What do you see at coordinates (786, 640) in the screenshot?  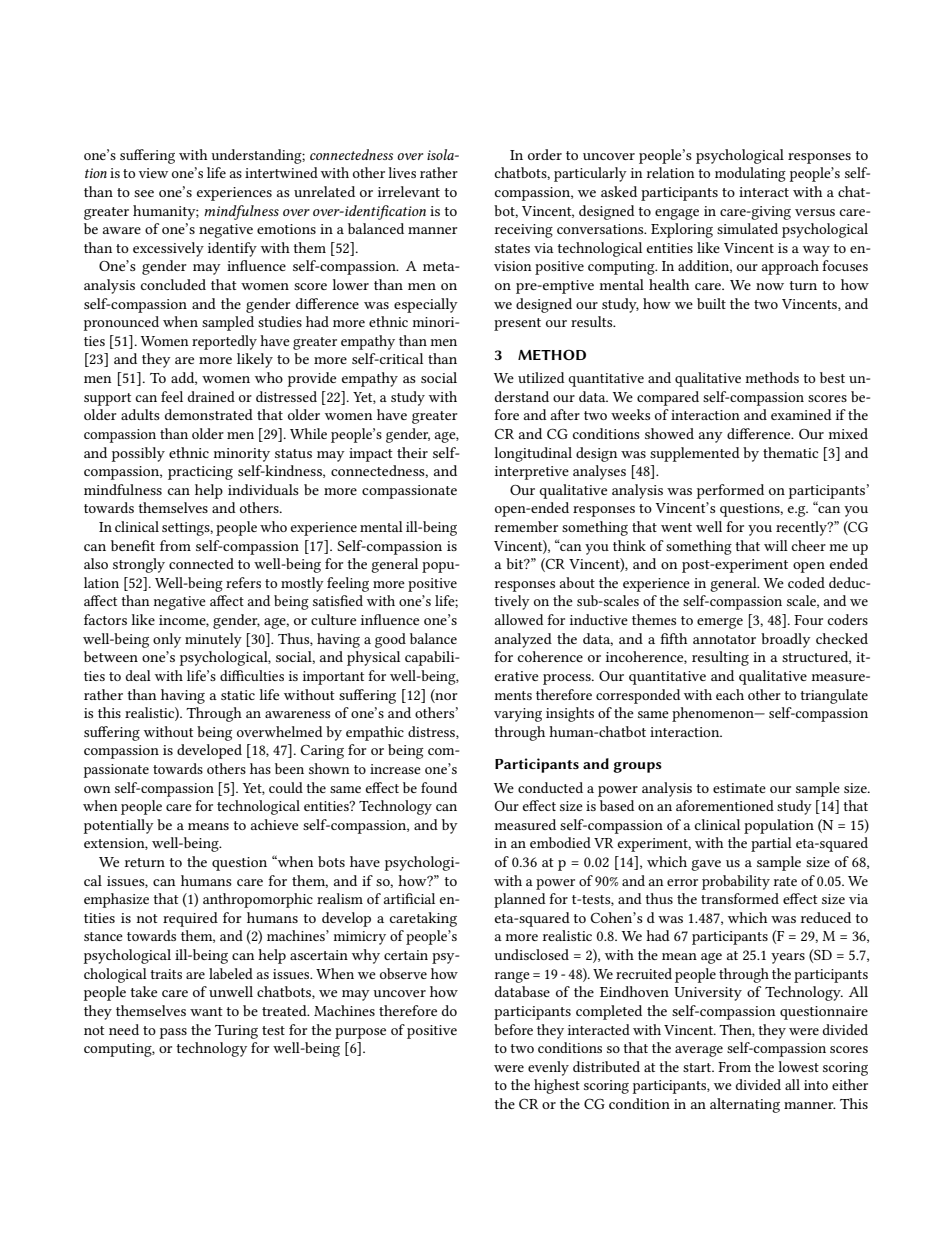 I see `broadly` at bounding box center [786, 640].
